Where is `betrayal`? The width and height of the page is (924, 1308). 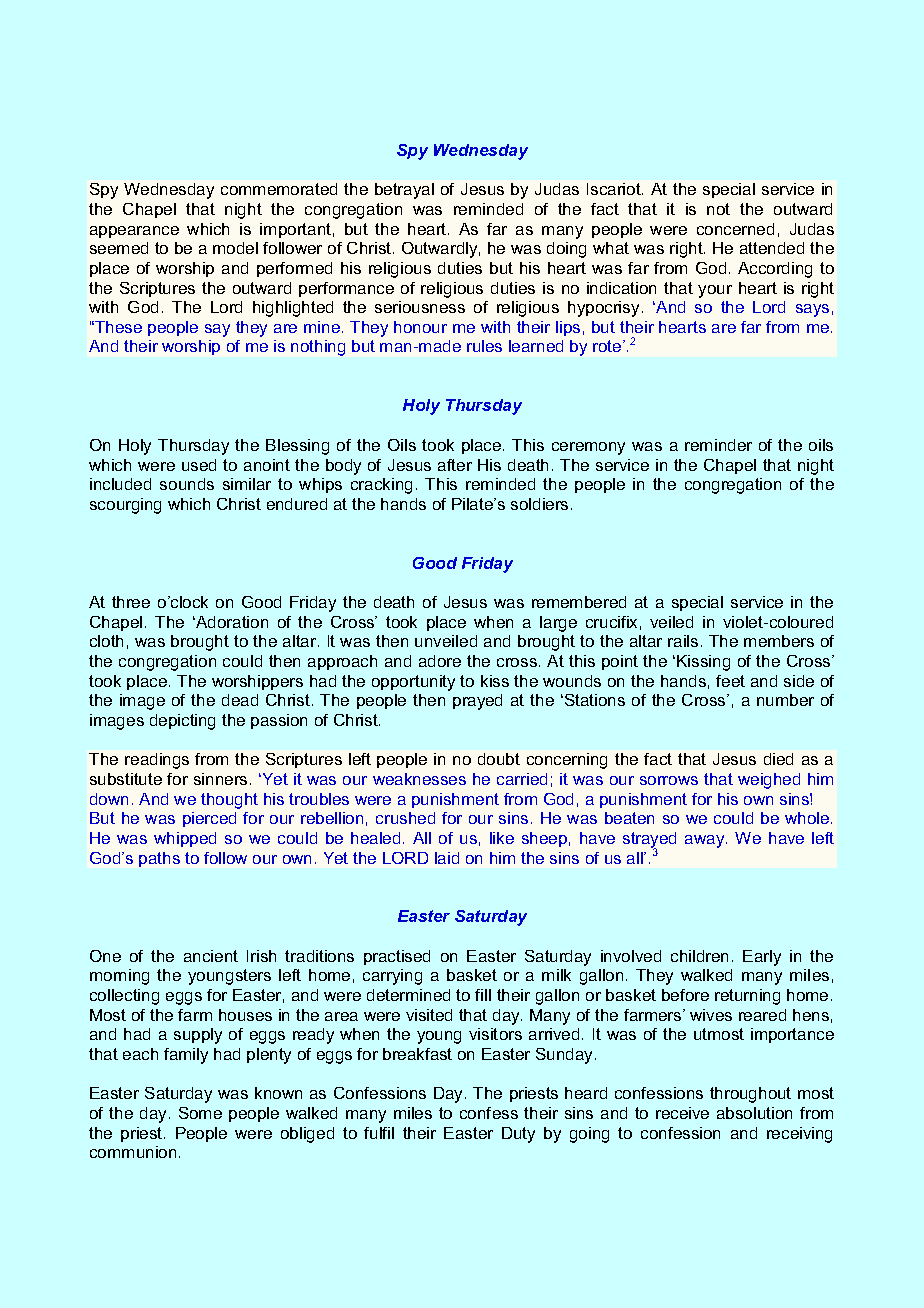 betrayal is located at coordinates (404, 191).
